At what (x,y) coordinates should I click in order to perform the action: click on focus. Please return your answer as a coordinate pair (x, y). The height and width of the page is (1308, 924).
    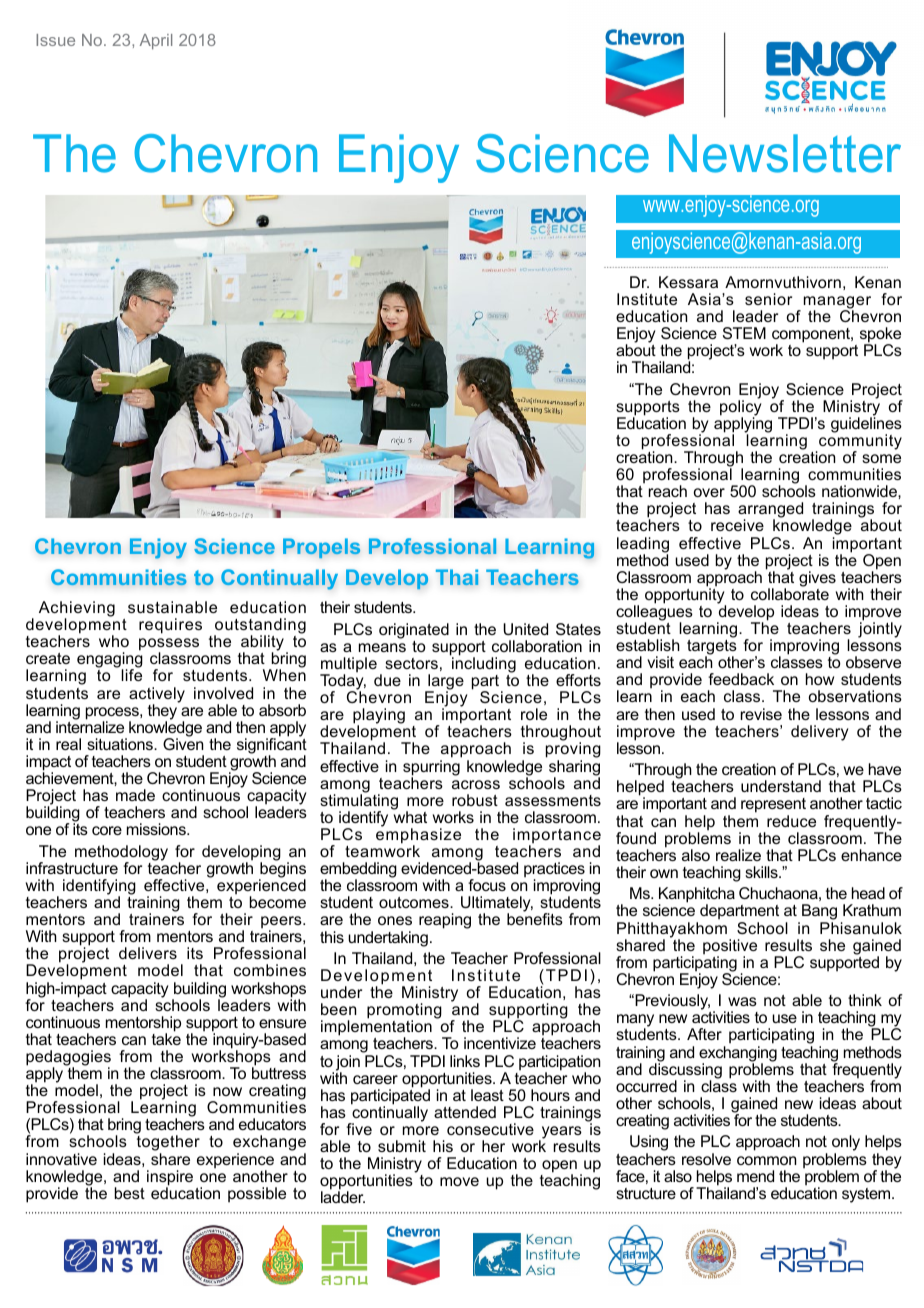
    Looking at the image, I should click on (487, 885).
